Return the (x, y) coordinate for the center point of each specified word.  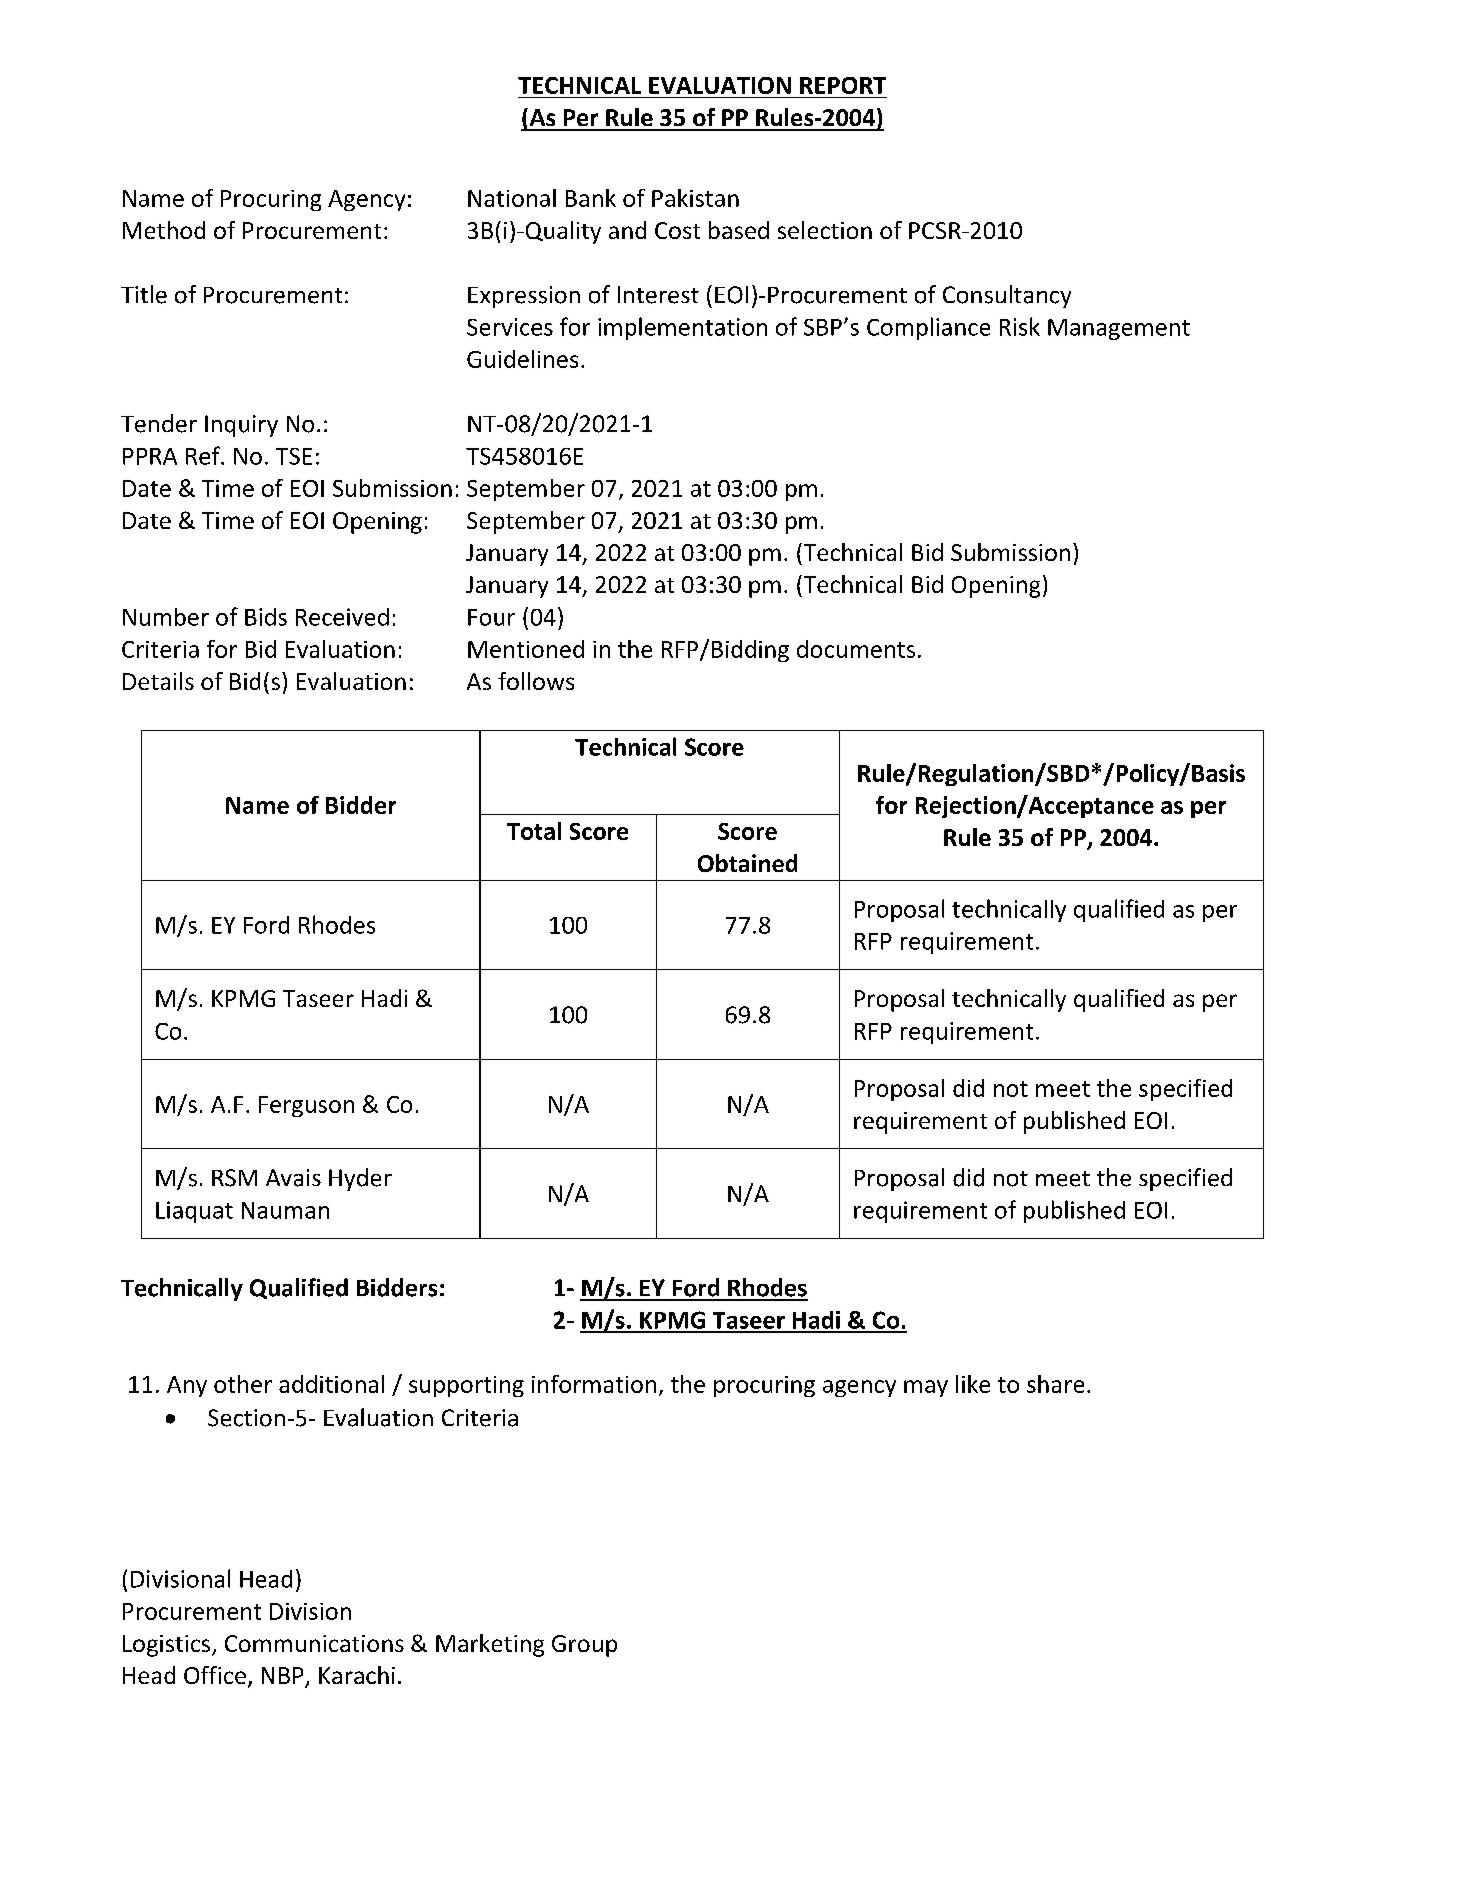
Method (164, 230)
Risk (1020, 326)
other (243, 1384)
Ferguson (306, 1106)
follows (536, 681)
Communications (314, 1643)
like (973, 1384)
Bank (591, 198)
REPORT (843, 85)
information (594, 1384)
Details (158, 681)
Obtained (747, 863)
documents (856, 649)
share (1055, 1384)
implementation (682, 328)
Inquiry (241, 426)
